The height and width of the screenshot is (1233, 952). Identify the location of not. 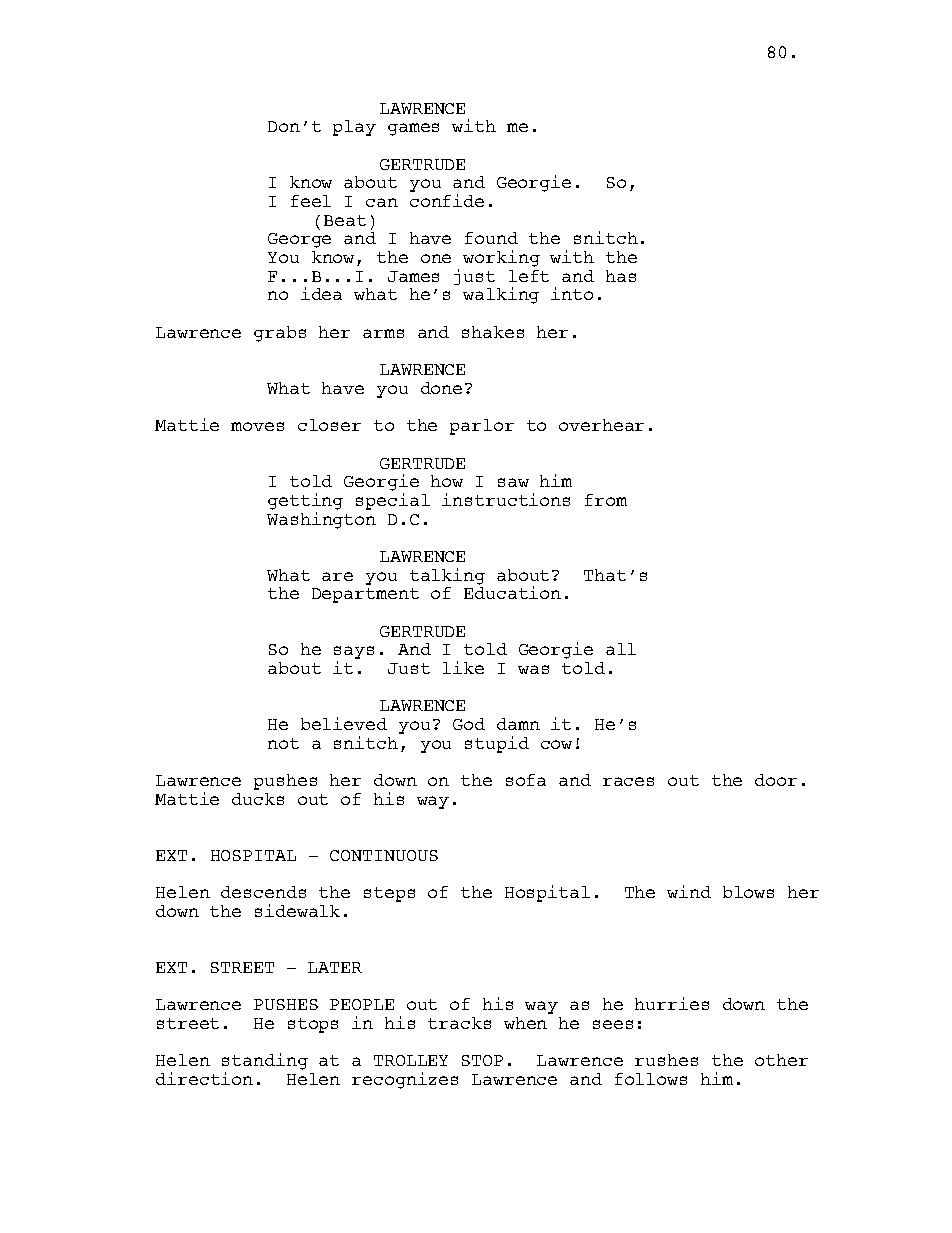
(283, 743).
